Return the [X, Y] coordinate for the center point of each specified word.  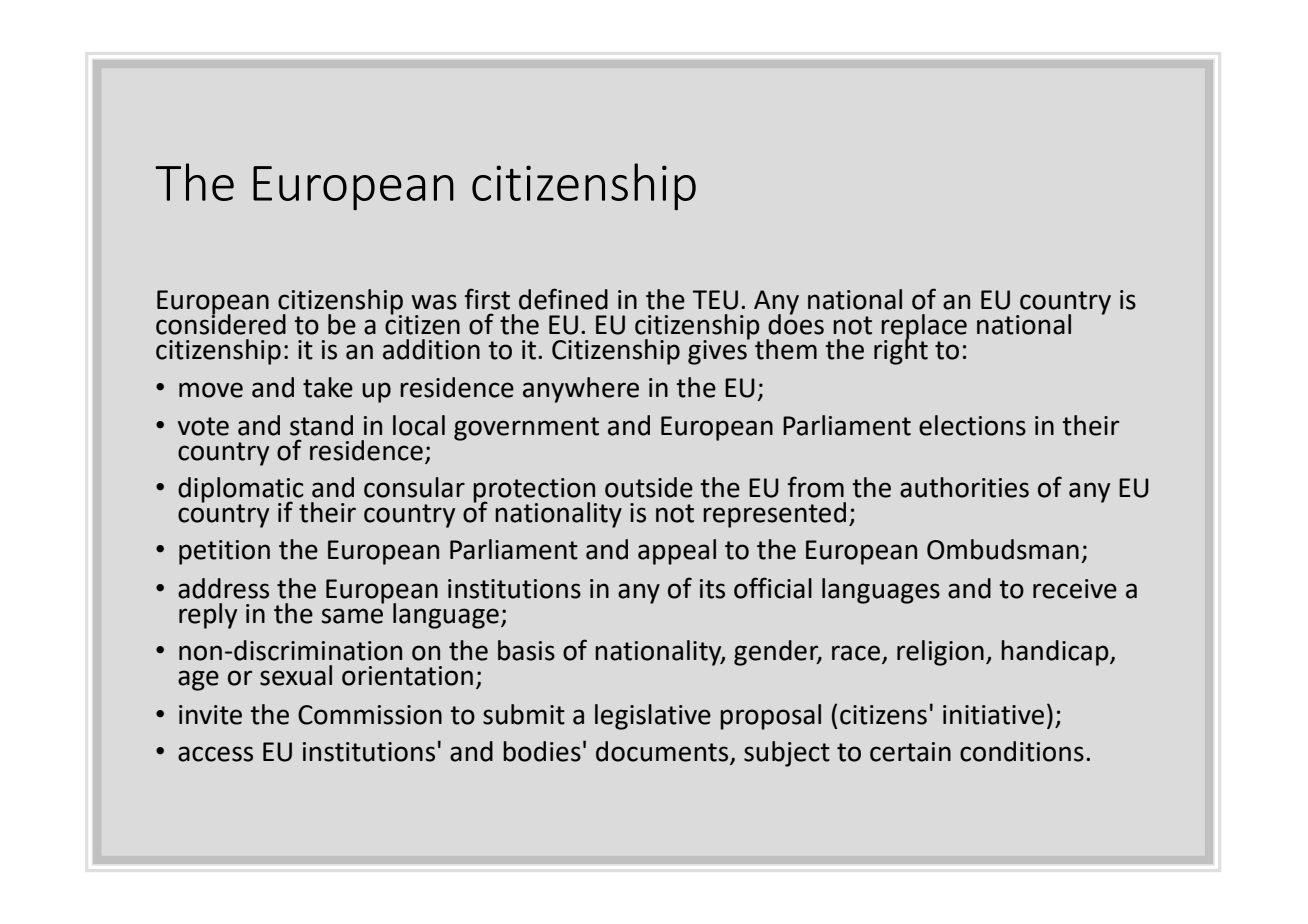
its [712, 589]
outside [649, 487]
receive [1075, 589]
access [215, 754]
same [352, 616]
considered [221, 323]
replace [924, 328]
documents [663, 752]
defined [563, 299]
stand [321, 425]
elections [972, 425]
